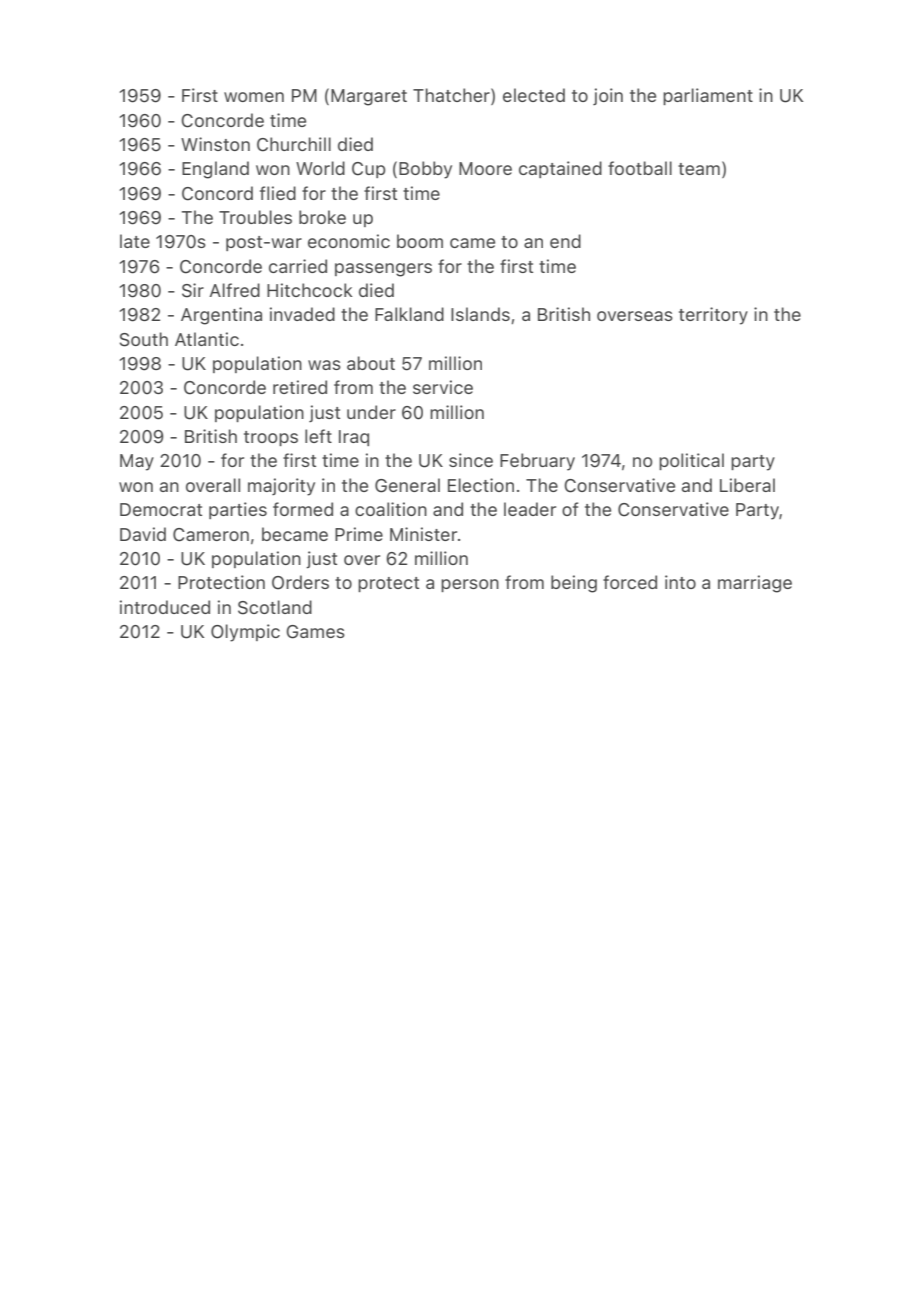  What do you see at coordinates (680, 582) in the document?
I see `into` at bounding box center [680, 582].
